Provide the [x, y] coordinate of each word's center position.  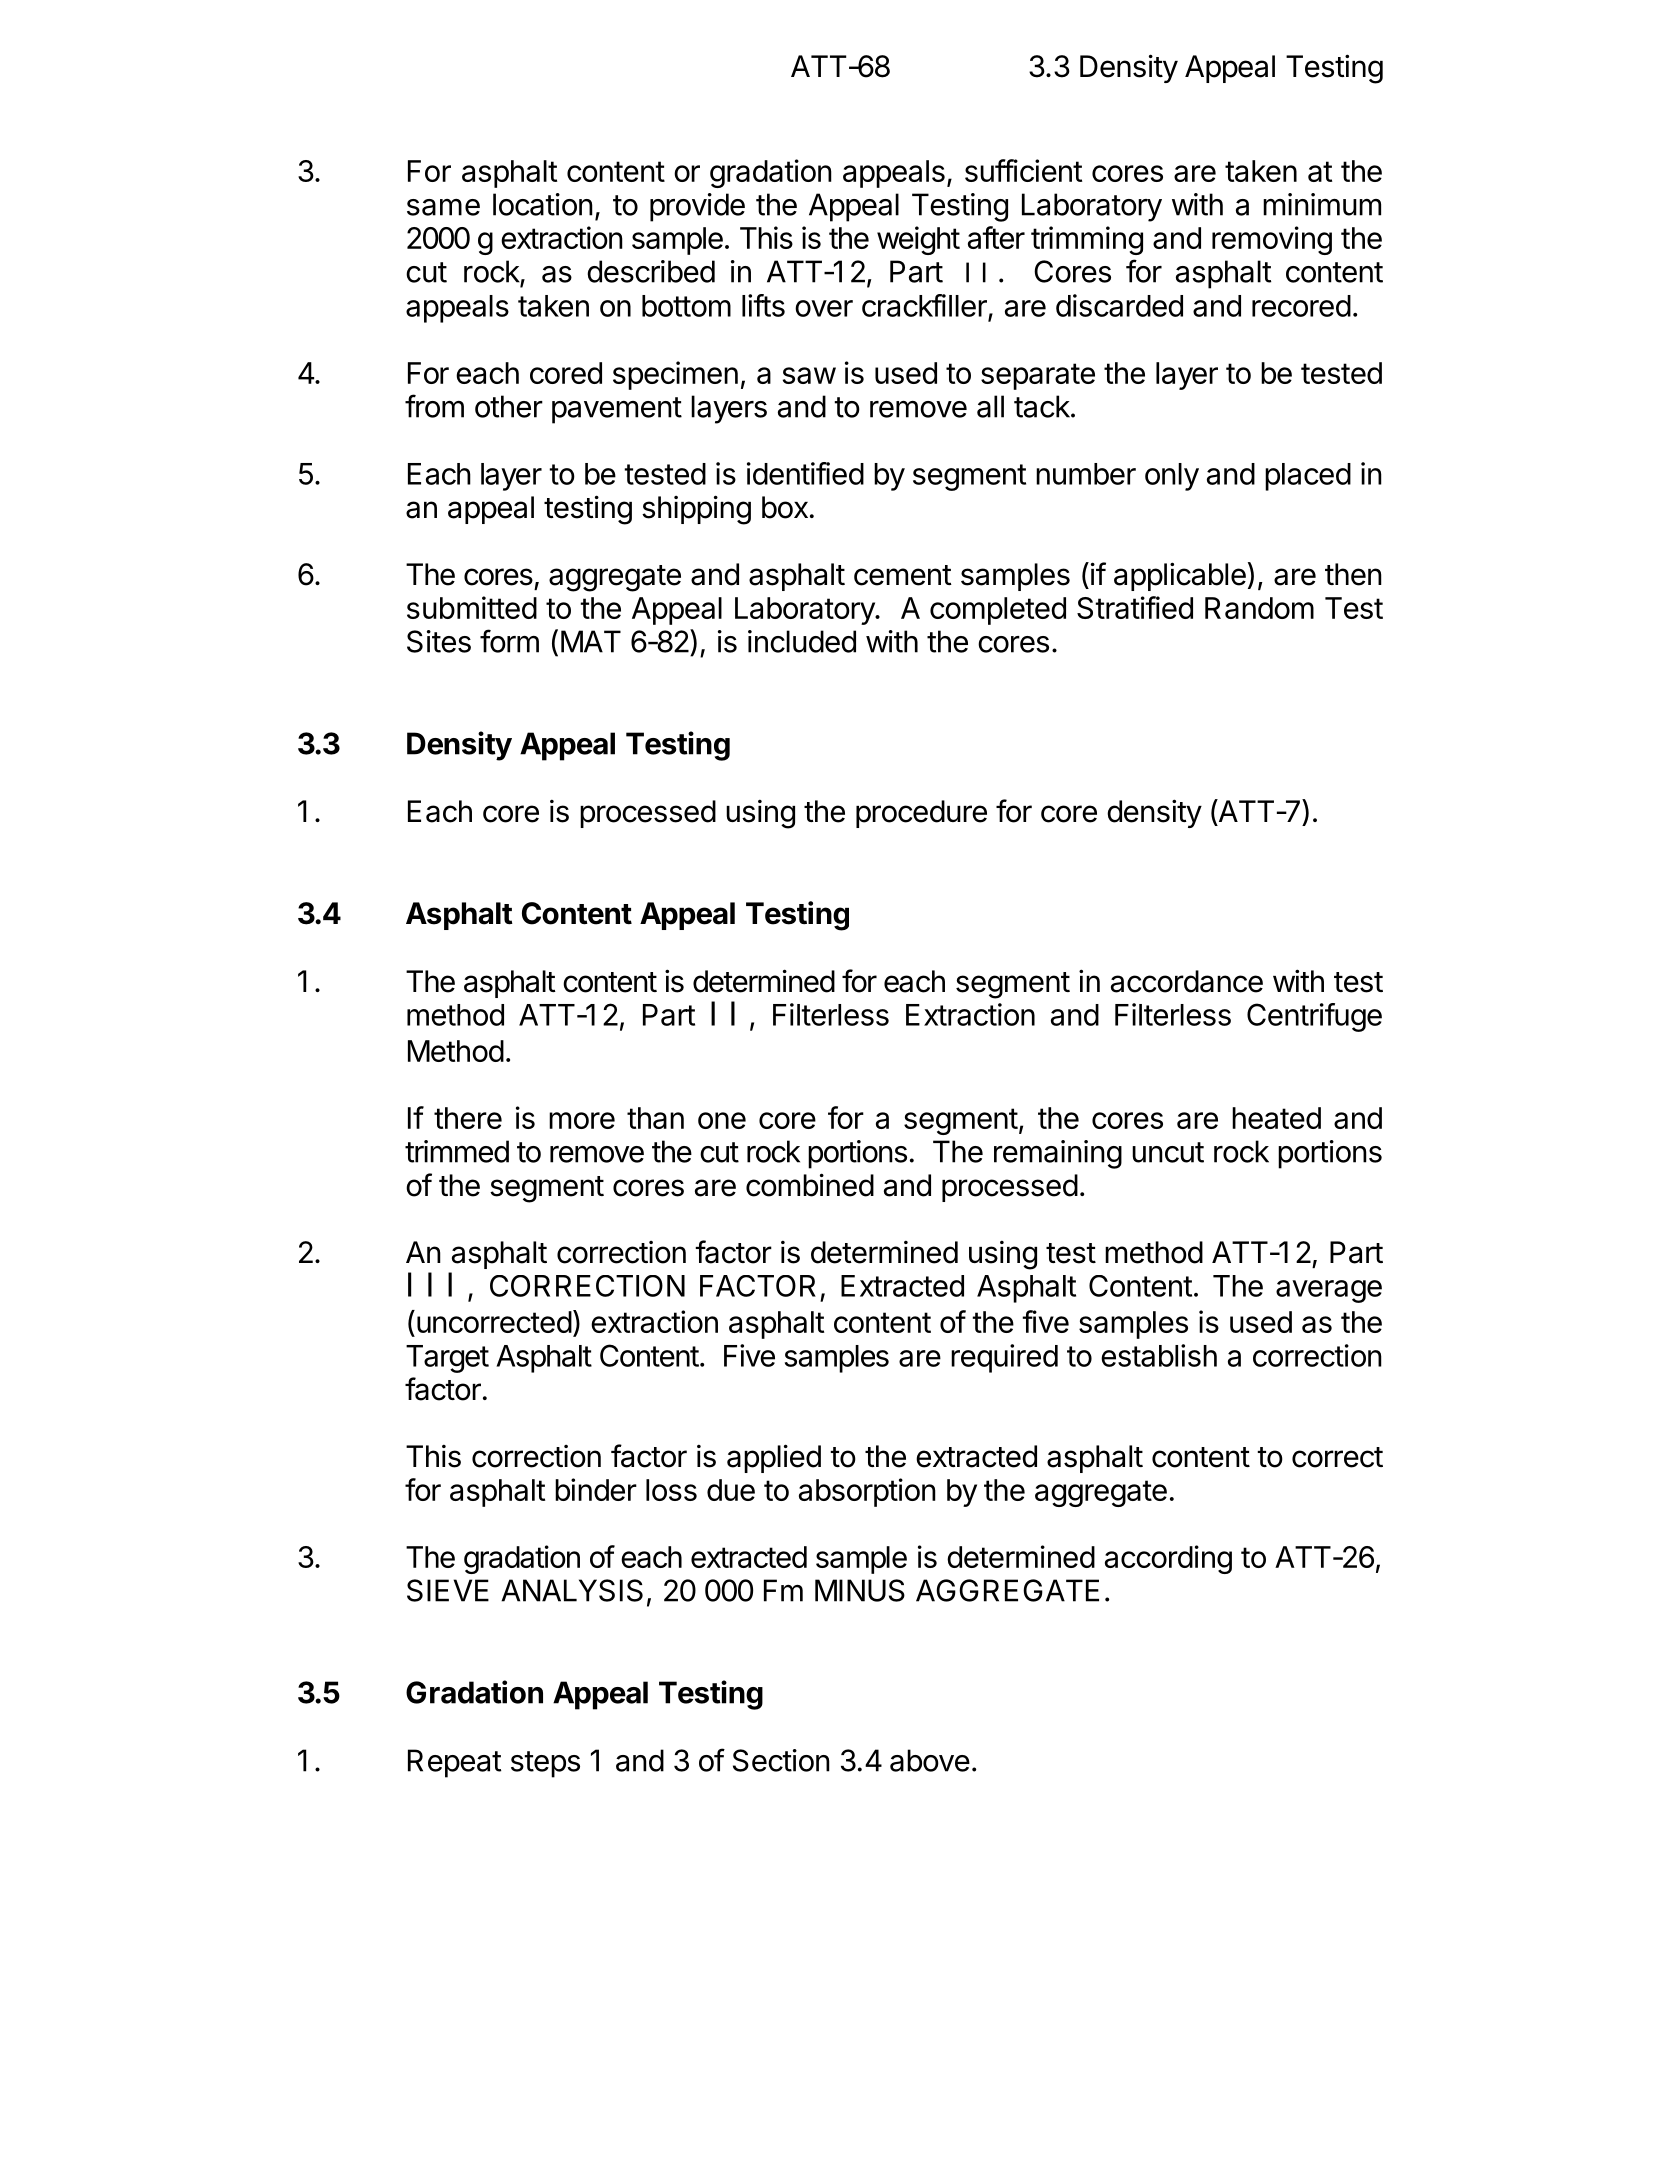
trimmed [457, 1151]
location [543, 204]
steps [545, 1764]
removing [1272, 240]
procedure [921, 814]
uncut [1168, 1152]
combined [810, 1185]
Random [1259, 608]
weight [918, 240]
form [509, 641]
